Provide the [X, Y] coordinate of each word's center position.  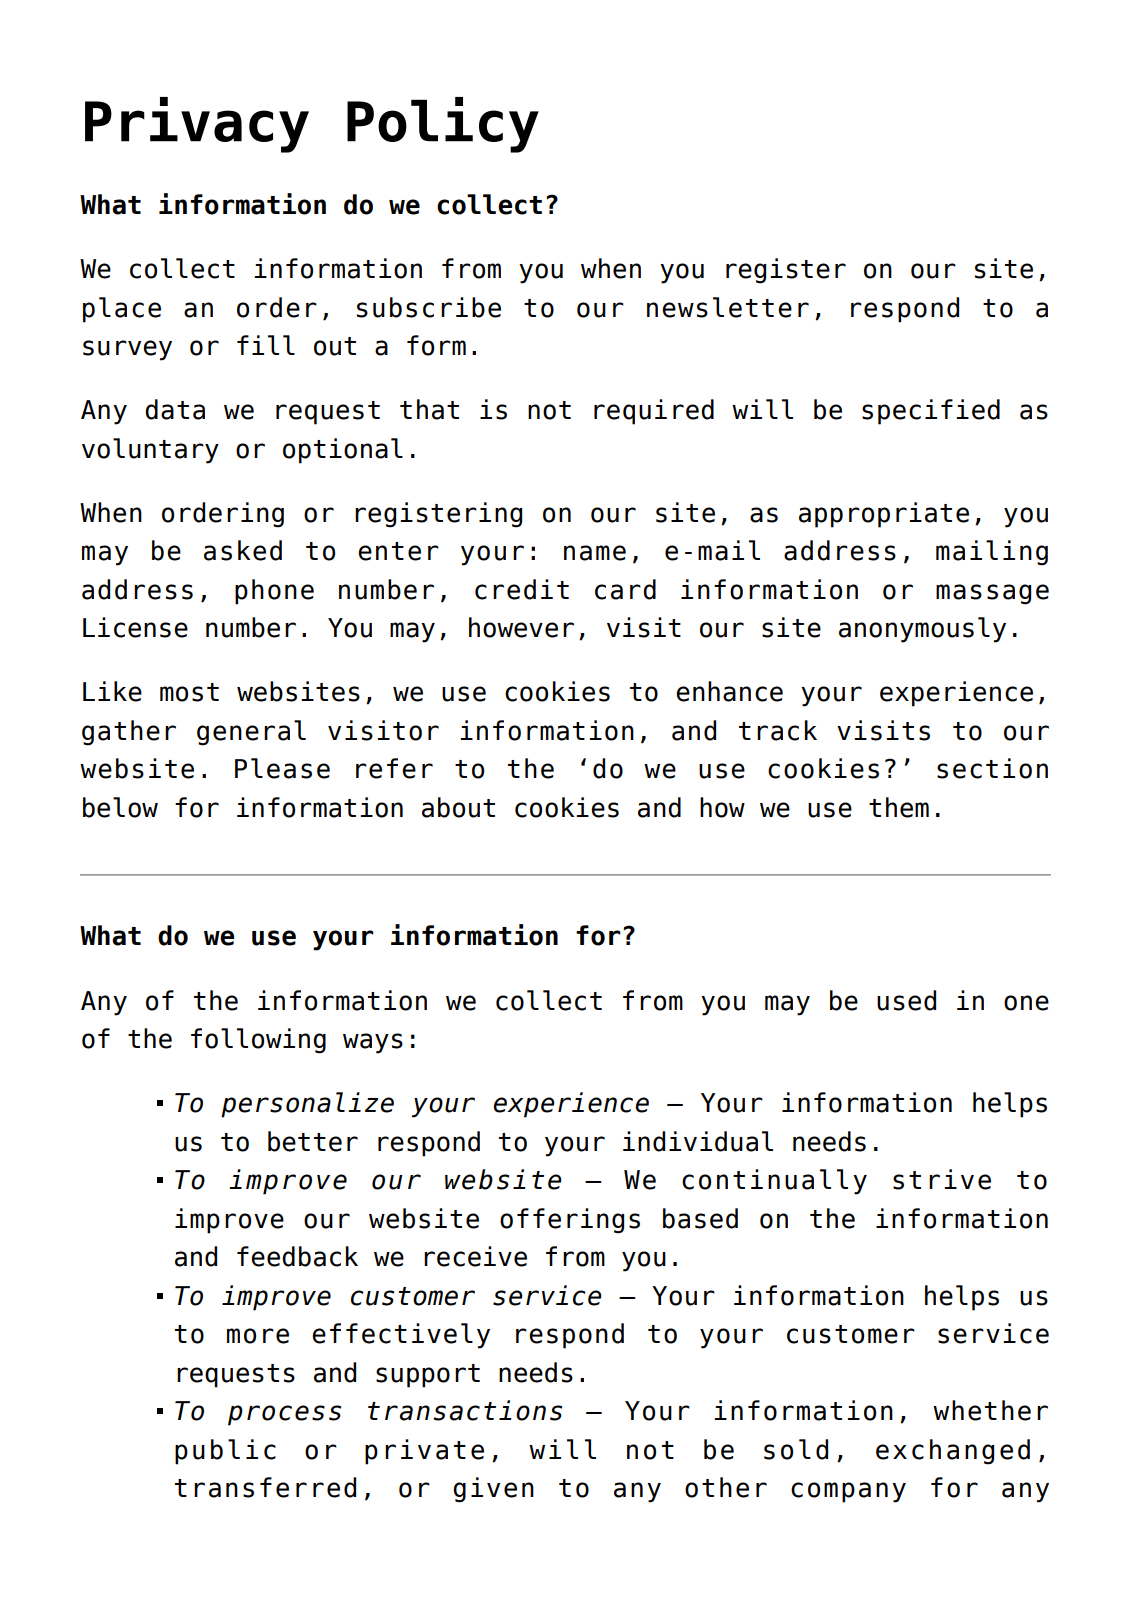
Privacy [197, 125]
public [225, 1452]
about [458, 807]
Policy [443, 125]
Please [282, 768]
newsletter [728, 307]
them [899, 807]
